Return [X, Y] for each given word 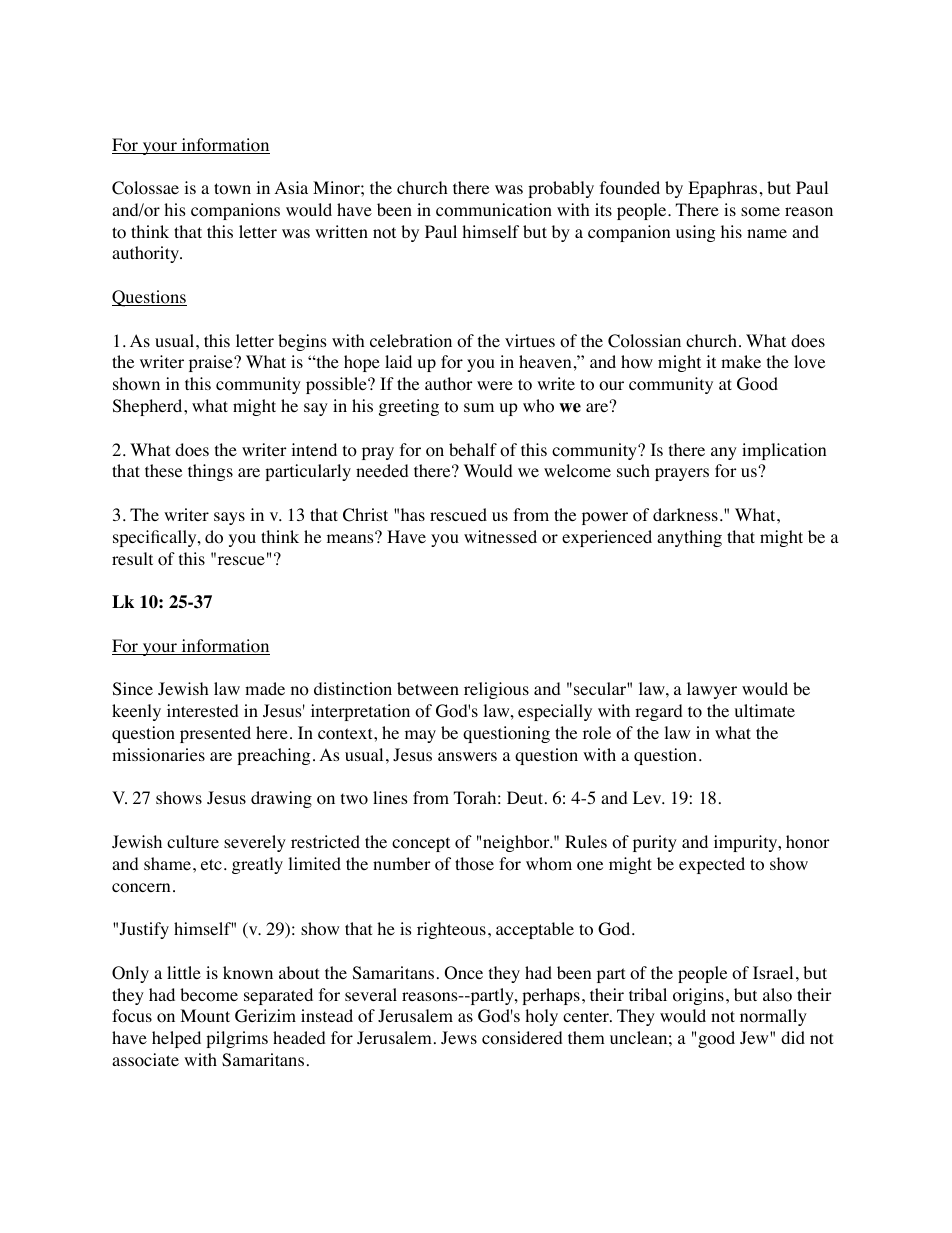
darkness [685, 514]
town [232, 189]
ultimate [765, 710]
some [760, 212]
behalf [473, 449]
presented [215, 734]
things [210, 472]
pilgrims [237, 1039]
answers [467, 756]
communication [494, 210]
